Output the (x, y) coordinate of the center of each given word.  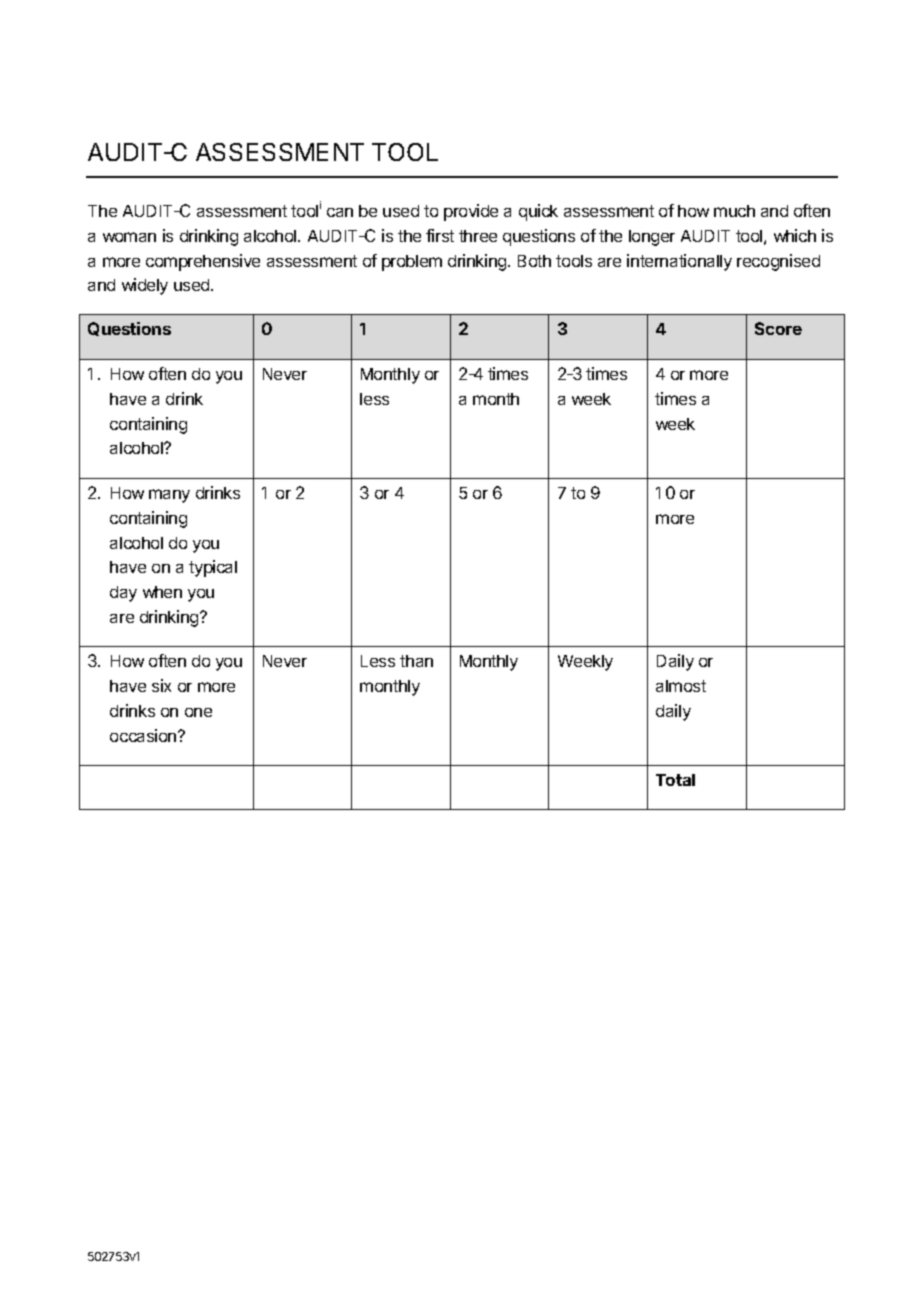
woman (129, 237)
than (416, 661)
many (169, 496)
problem (412, 263)
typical (213, 568)
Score (778, 328)
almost (681, 686)
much (734, 211)
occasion (144, 735)
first (440, 235)
